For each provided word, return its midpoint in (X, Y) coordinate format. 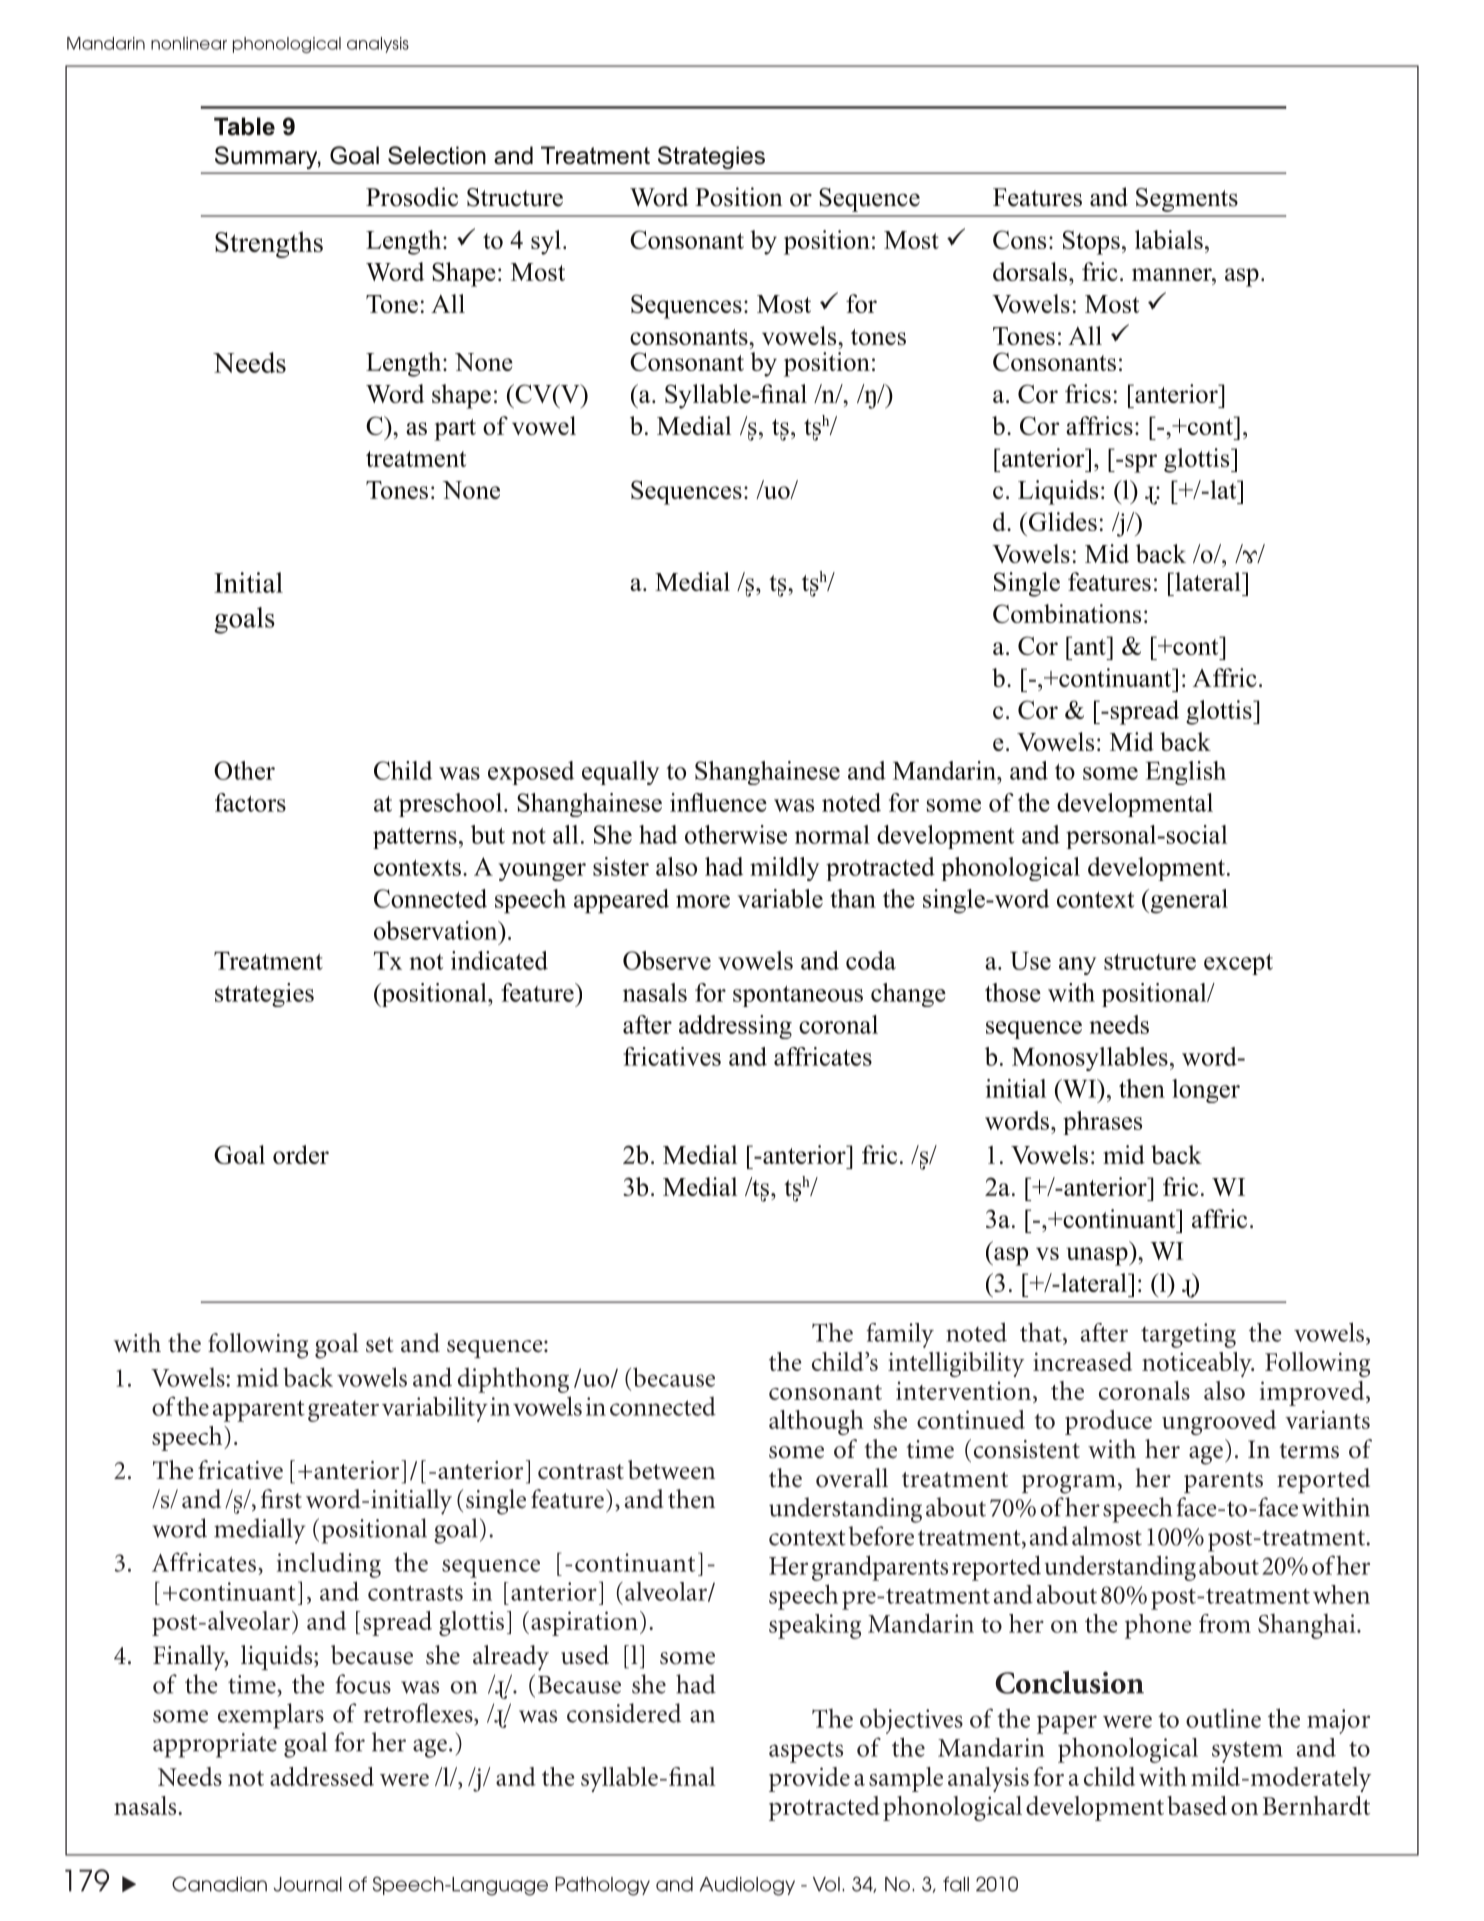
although (816, 1422)
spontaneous (798, 996)
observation (437, 930)
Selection (437, 155)
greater (343, 1411)
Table (244, 126)
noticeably (1198, 1364)
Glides (1061, 521)
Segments (1187, 200)
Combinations (1067, 613)
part (455, 430)
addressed (322, 1776)
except (1238, 964)
